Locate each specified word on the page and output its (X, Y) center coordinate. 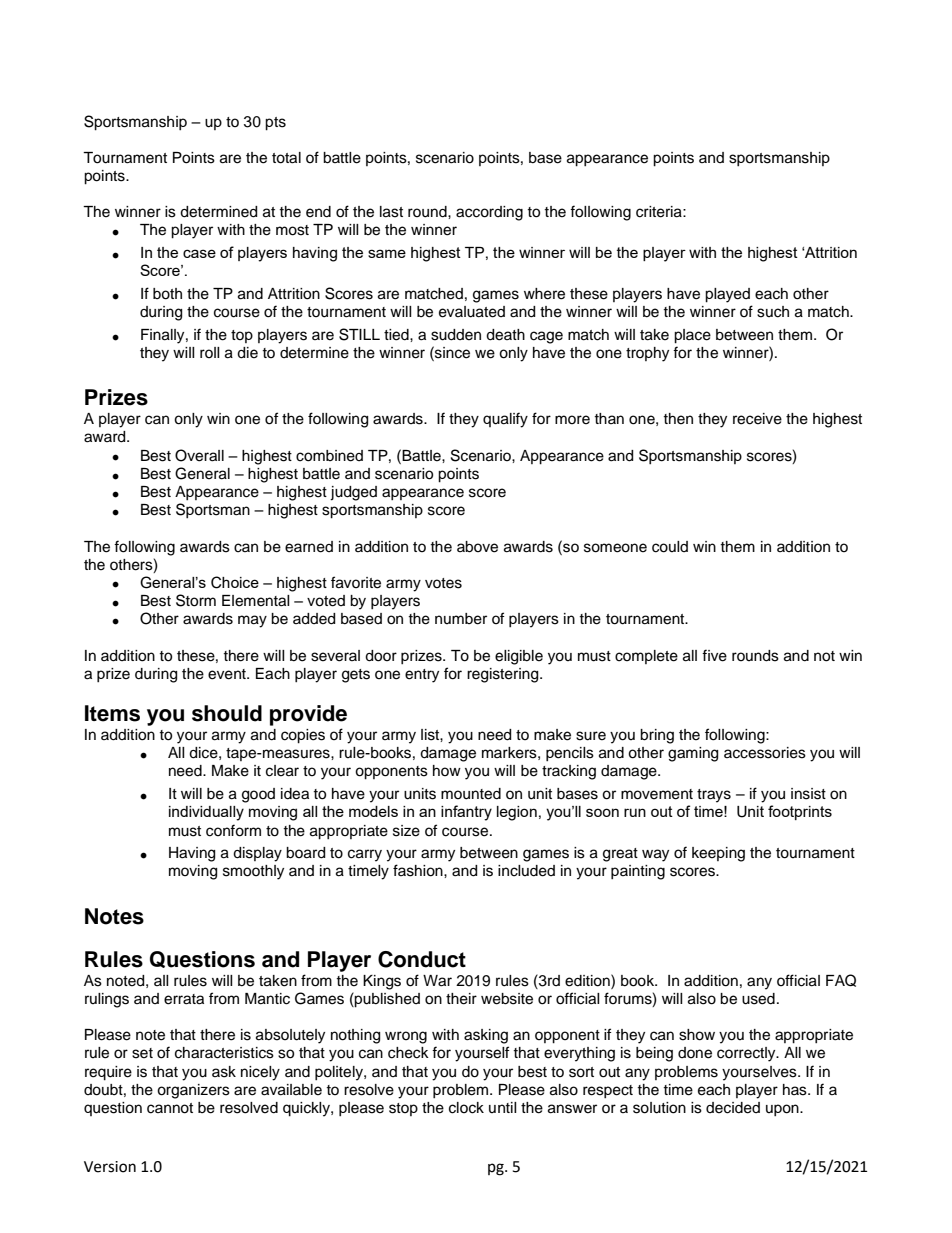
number (461, 619)
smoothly (253, 872)
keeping (718, 854)
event (228, 674)
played (727, 295)
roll (210, 352)
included (526, 871)
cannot (170, 1108)
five (714, 655)
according (489, 213)
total (286, 158)
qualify (505, 420)
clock (466, 1108)
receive (757, 419)
